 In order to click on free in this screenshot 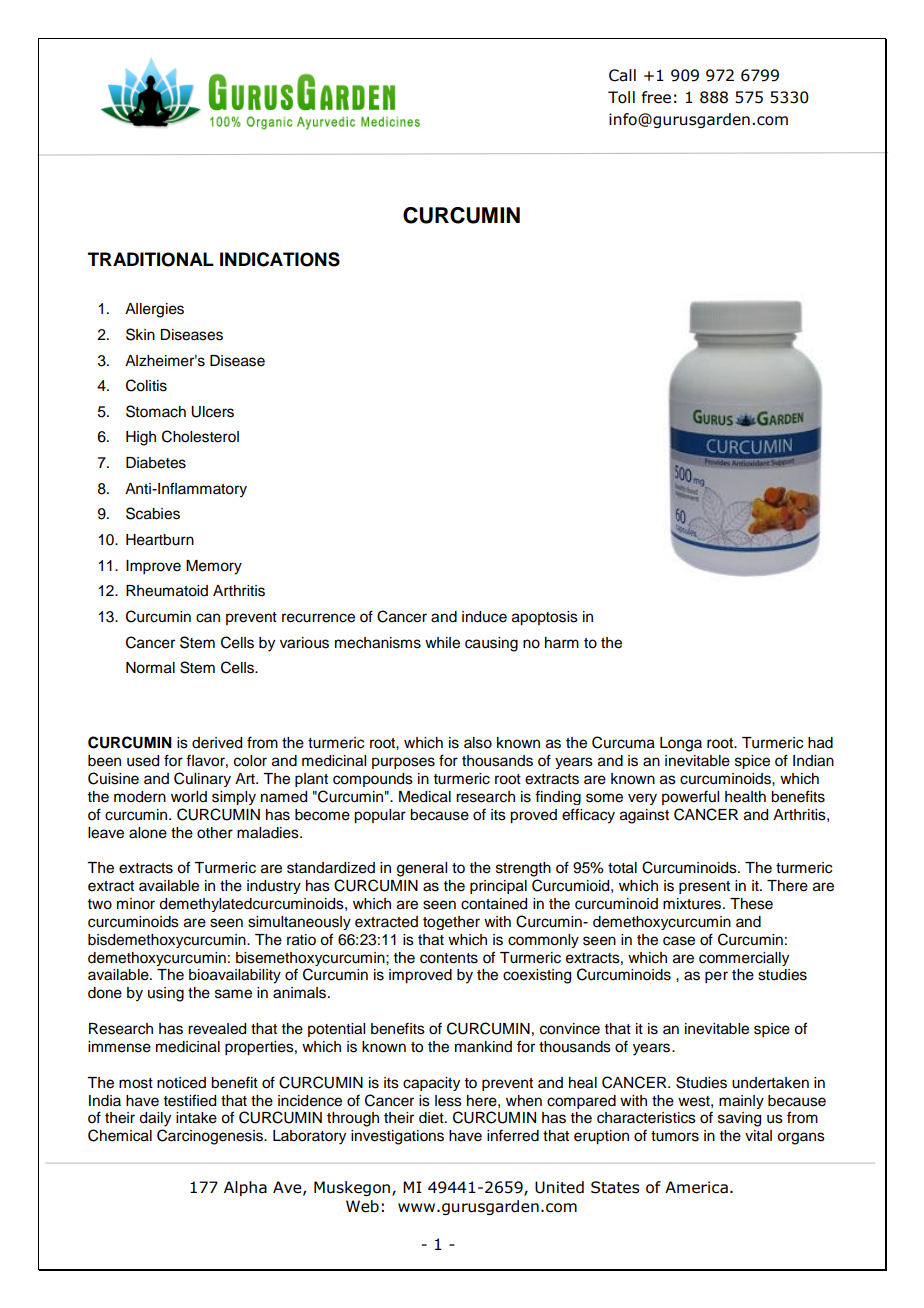, I will do `click(656, 97)`.
